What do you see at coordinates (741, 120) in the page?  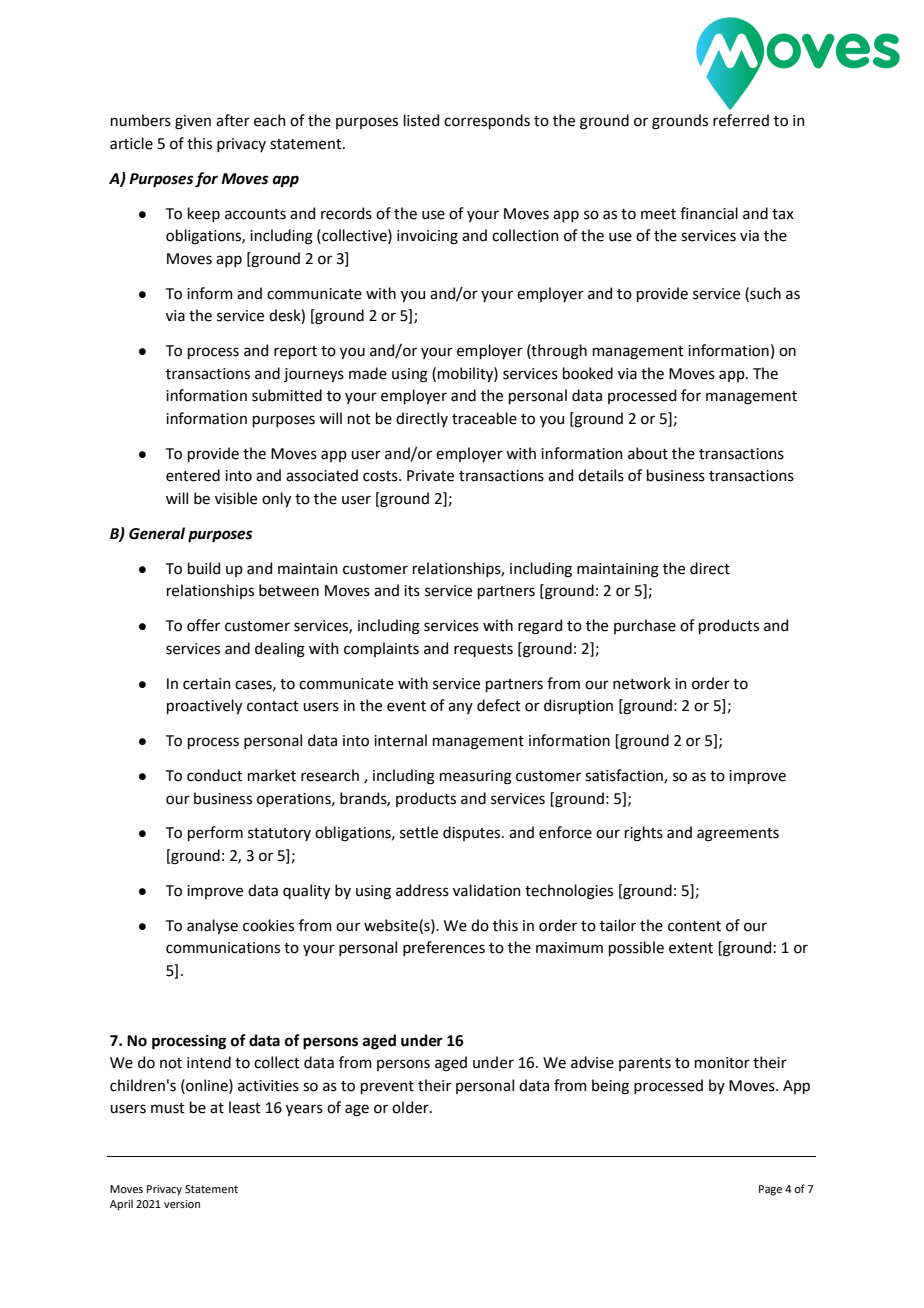 I see `referred` at bounding box center [741, 120].
